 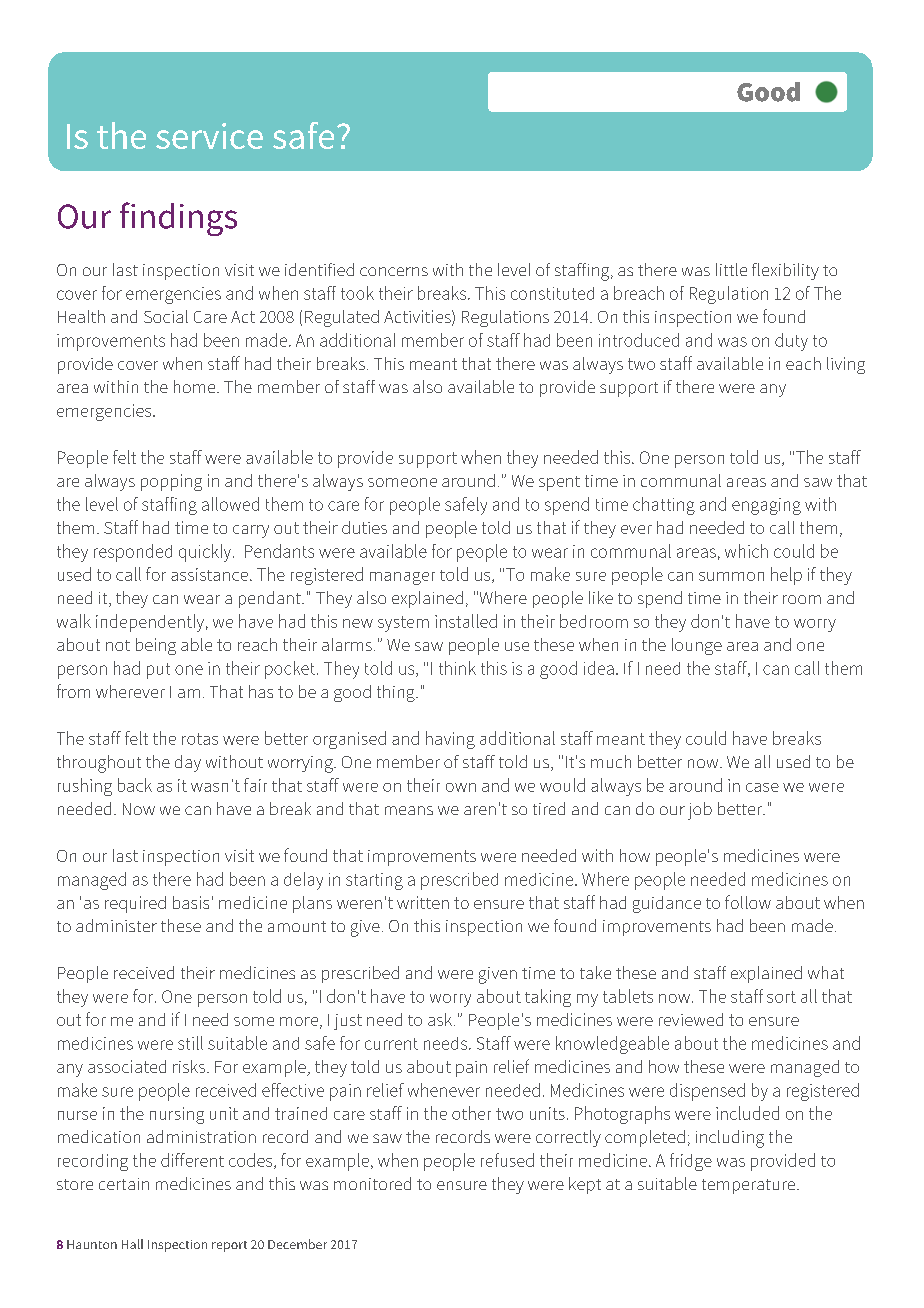 I want to click on basis, so click(x=191, y=902).
